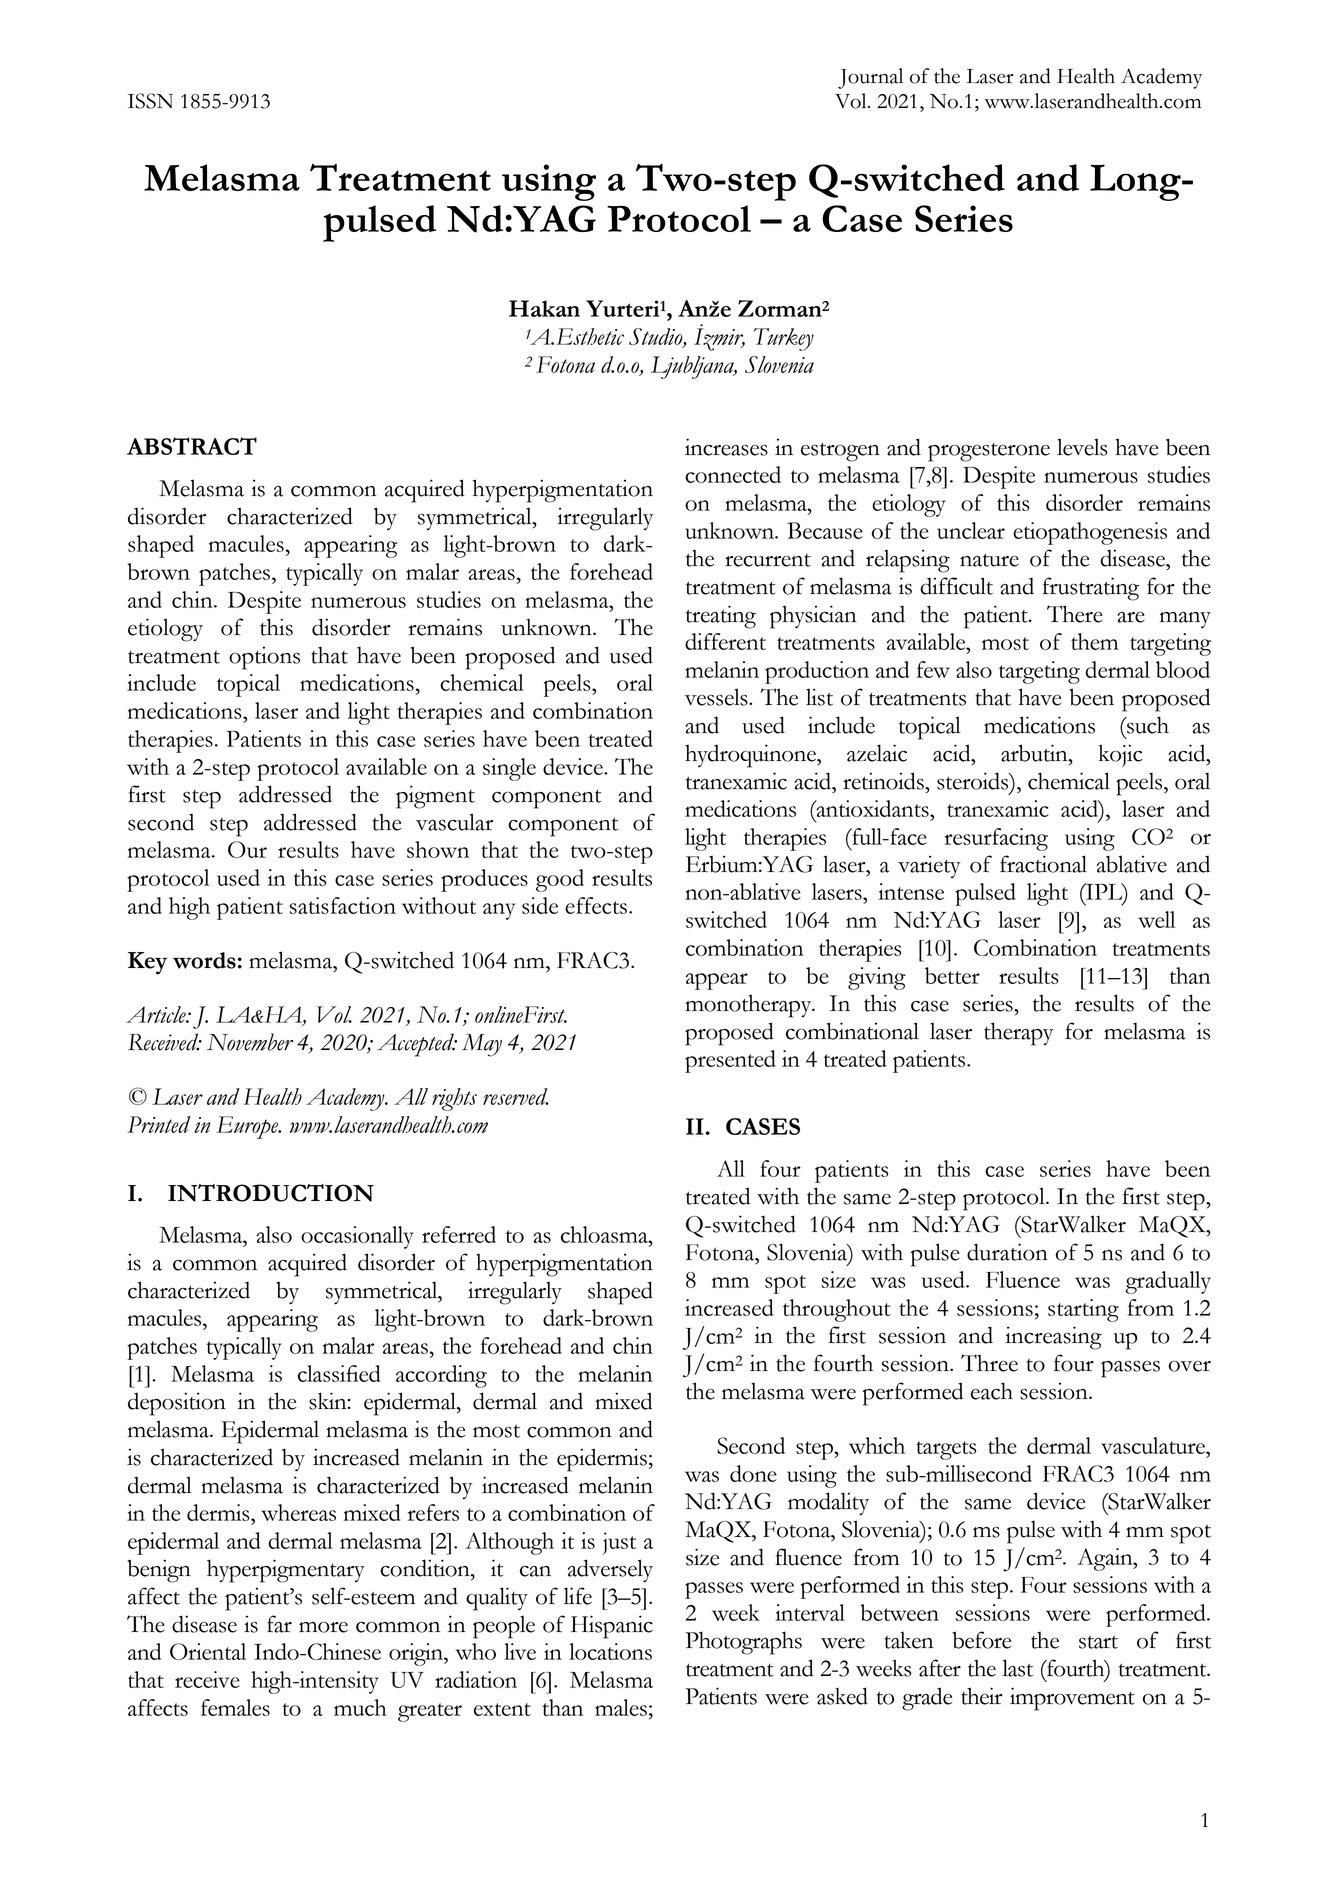 The width and height of the screenshot is (1338, 1893). Describe the element at coordinates (279, 1624) in the screenshot. I see `far` at that location.
